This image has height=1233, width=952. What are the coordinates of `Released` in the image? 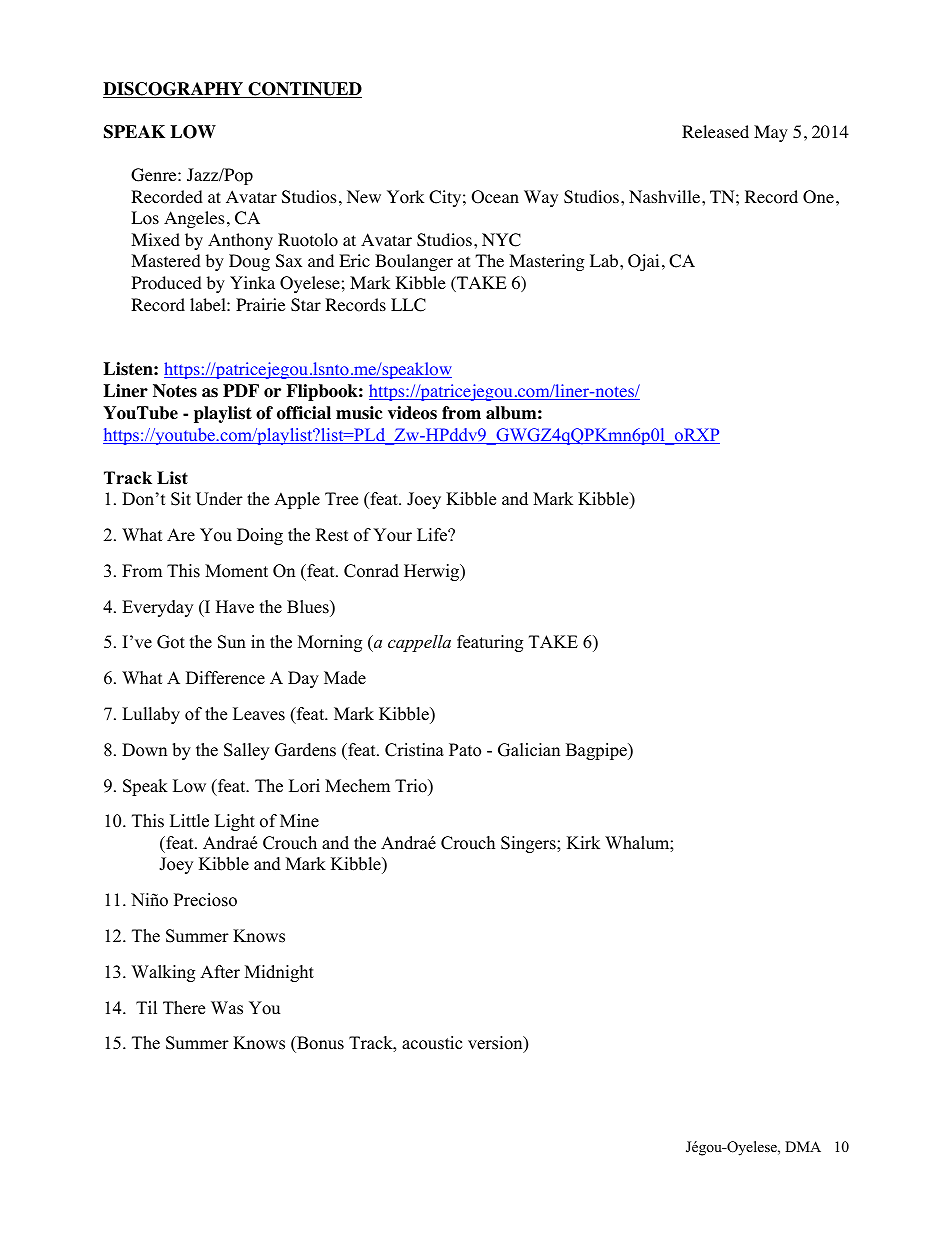 It's located at (715, 131).
